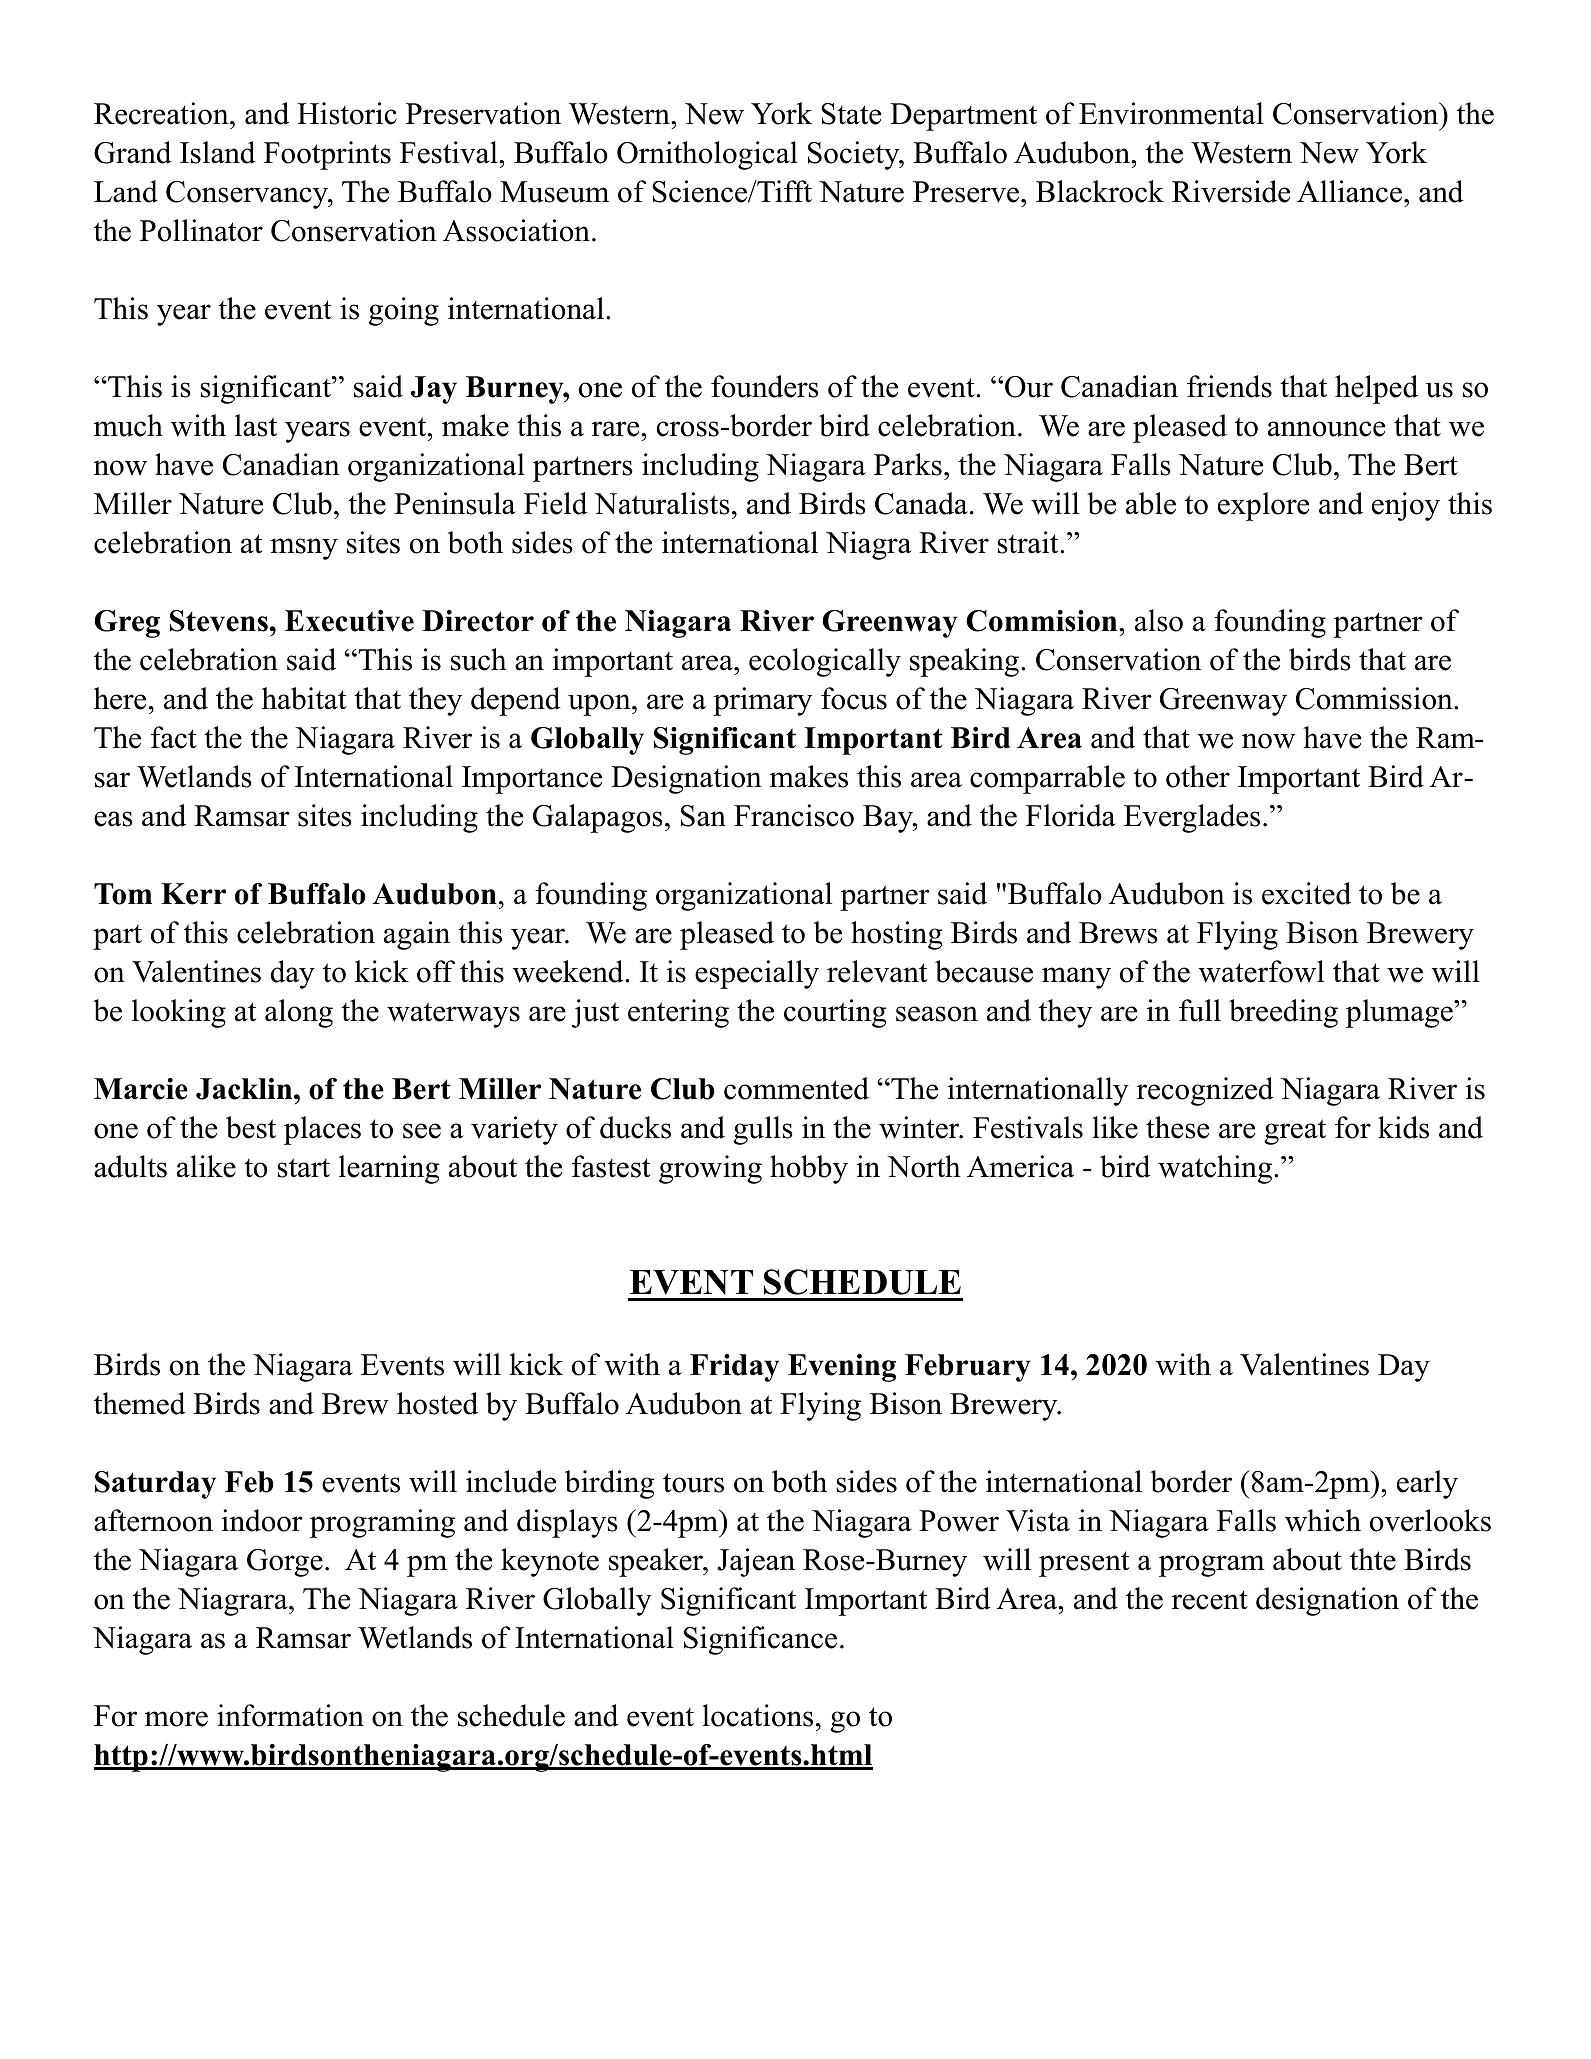  What do you see at coordinates (734, 1368) in the screenshot?
I see `Friday` at bounding box center [734, 1368].
